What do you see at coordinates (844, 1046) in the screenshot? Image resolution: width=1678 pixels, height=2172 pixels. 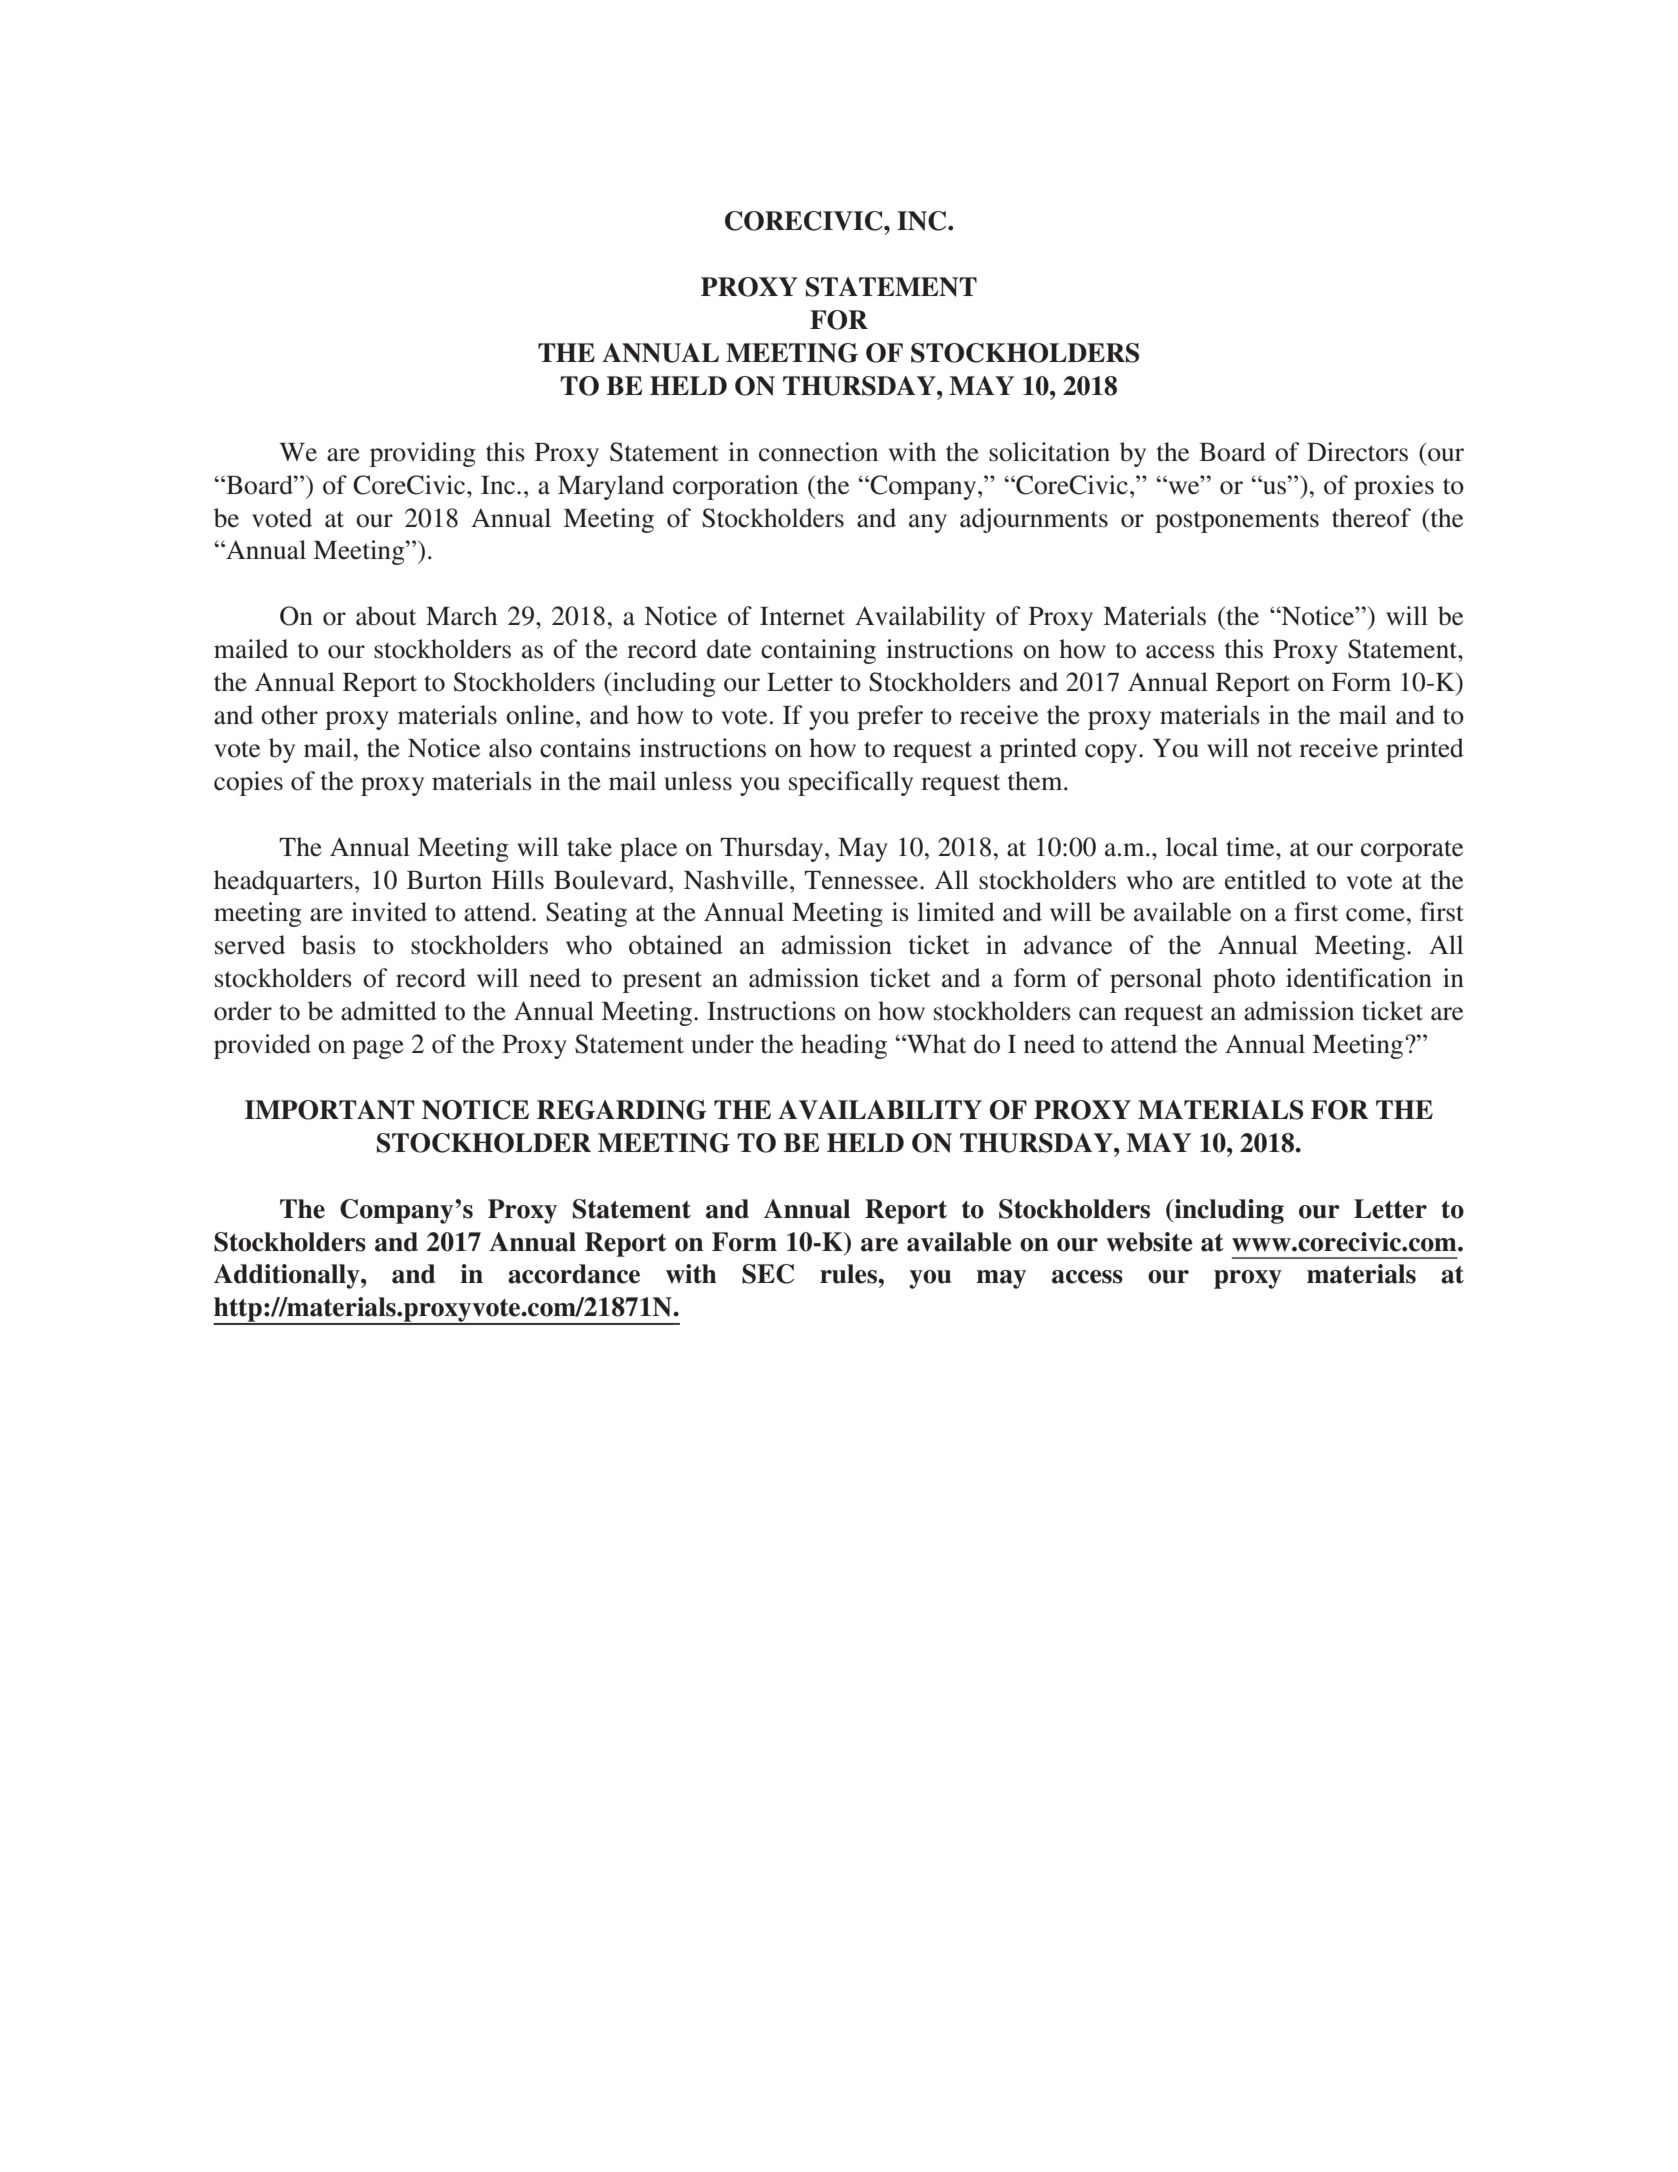 I see `heading` at bounding box center [844, 1046].
